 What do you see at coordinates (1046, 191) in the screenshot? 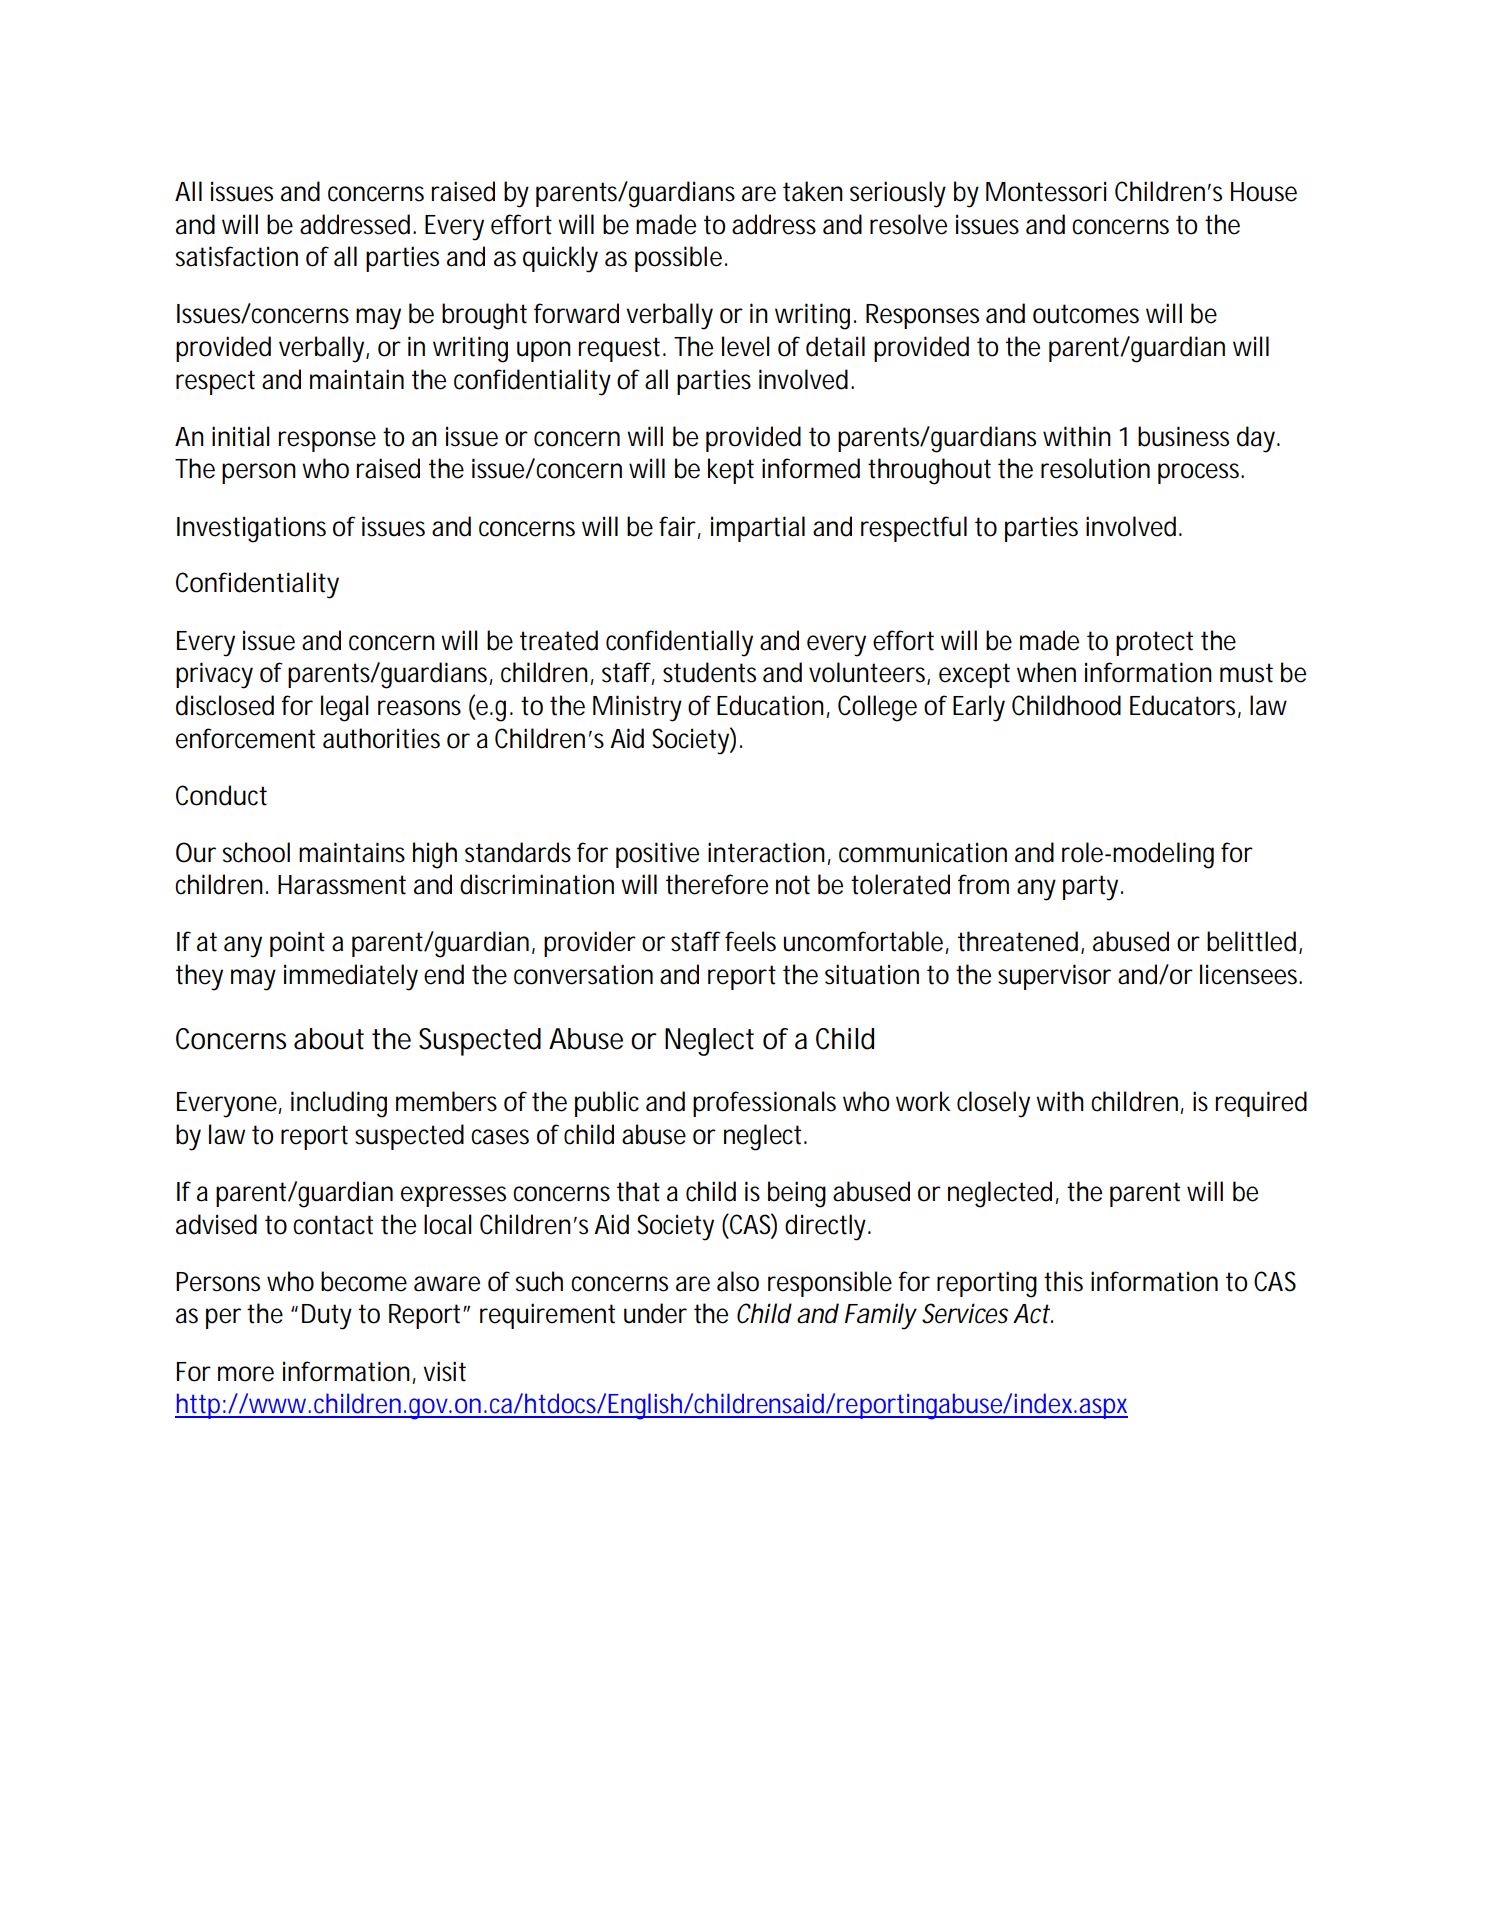
I see `Montessori` at bounding box center [1046, 191].
